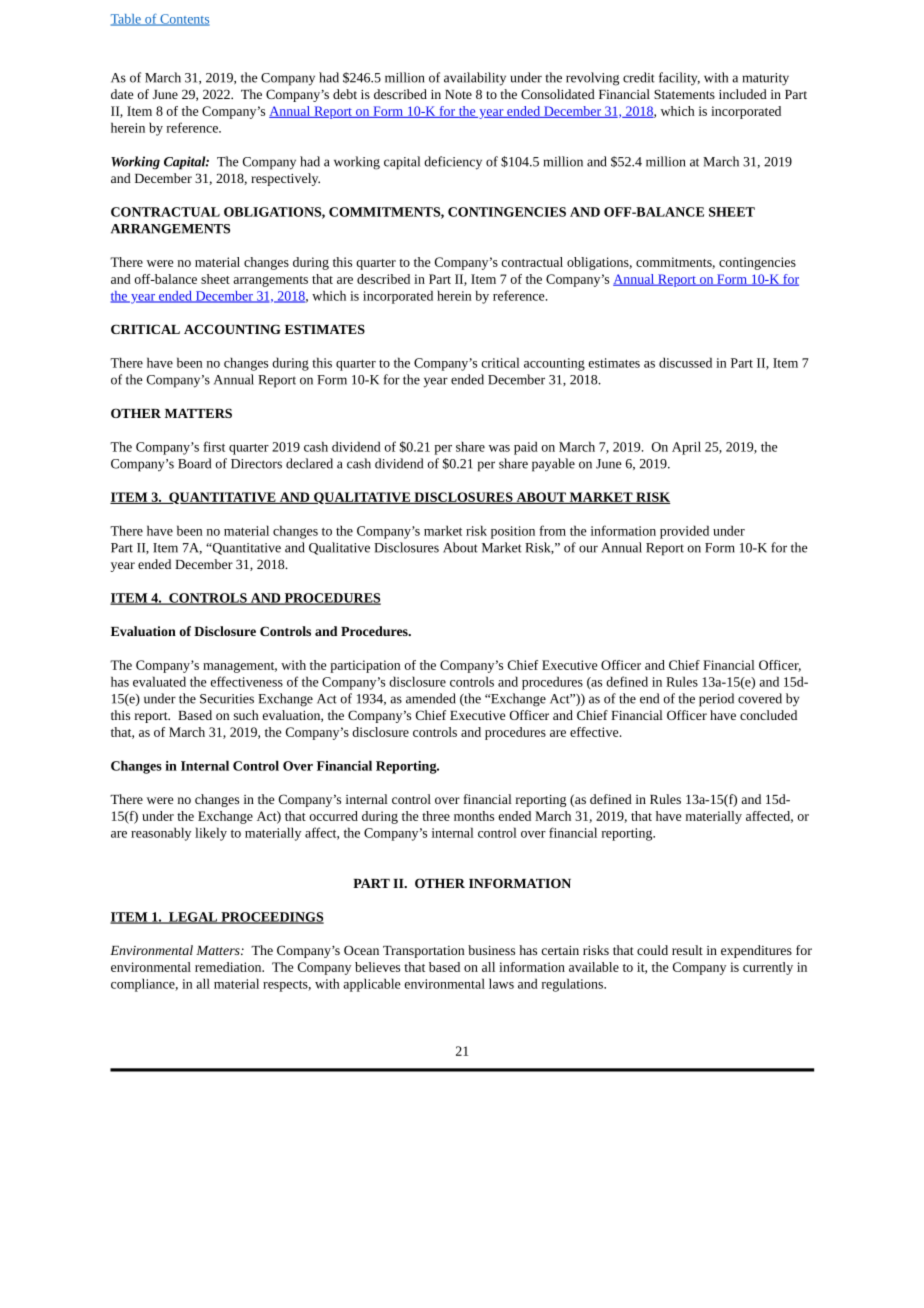 The width and height of the screenshot is (924, 1308). I want to click on discussed, so click(685, 362).
